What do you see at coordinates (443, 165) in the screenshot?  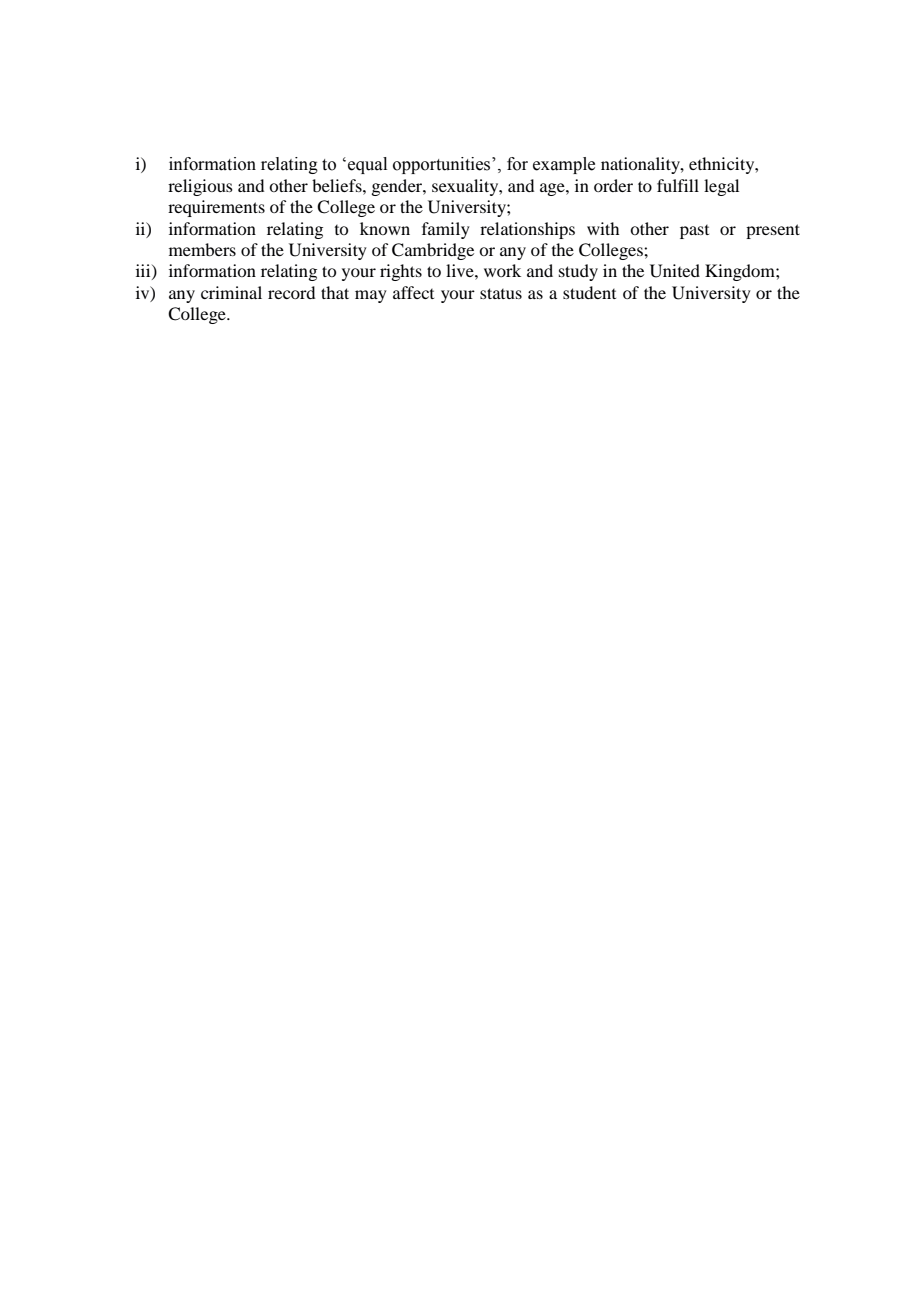 I see `opportunities` at bounding box center [443, 165].
